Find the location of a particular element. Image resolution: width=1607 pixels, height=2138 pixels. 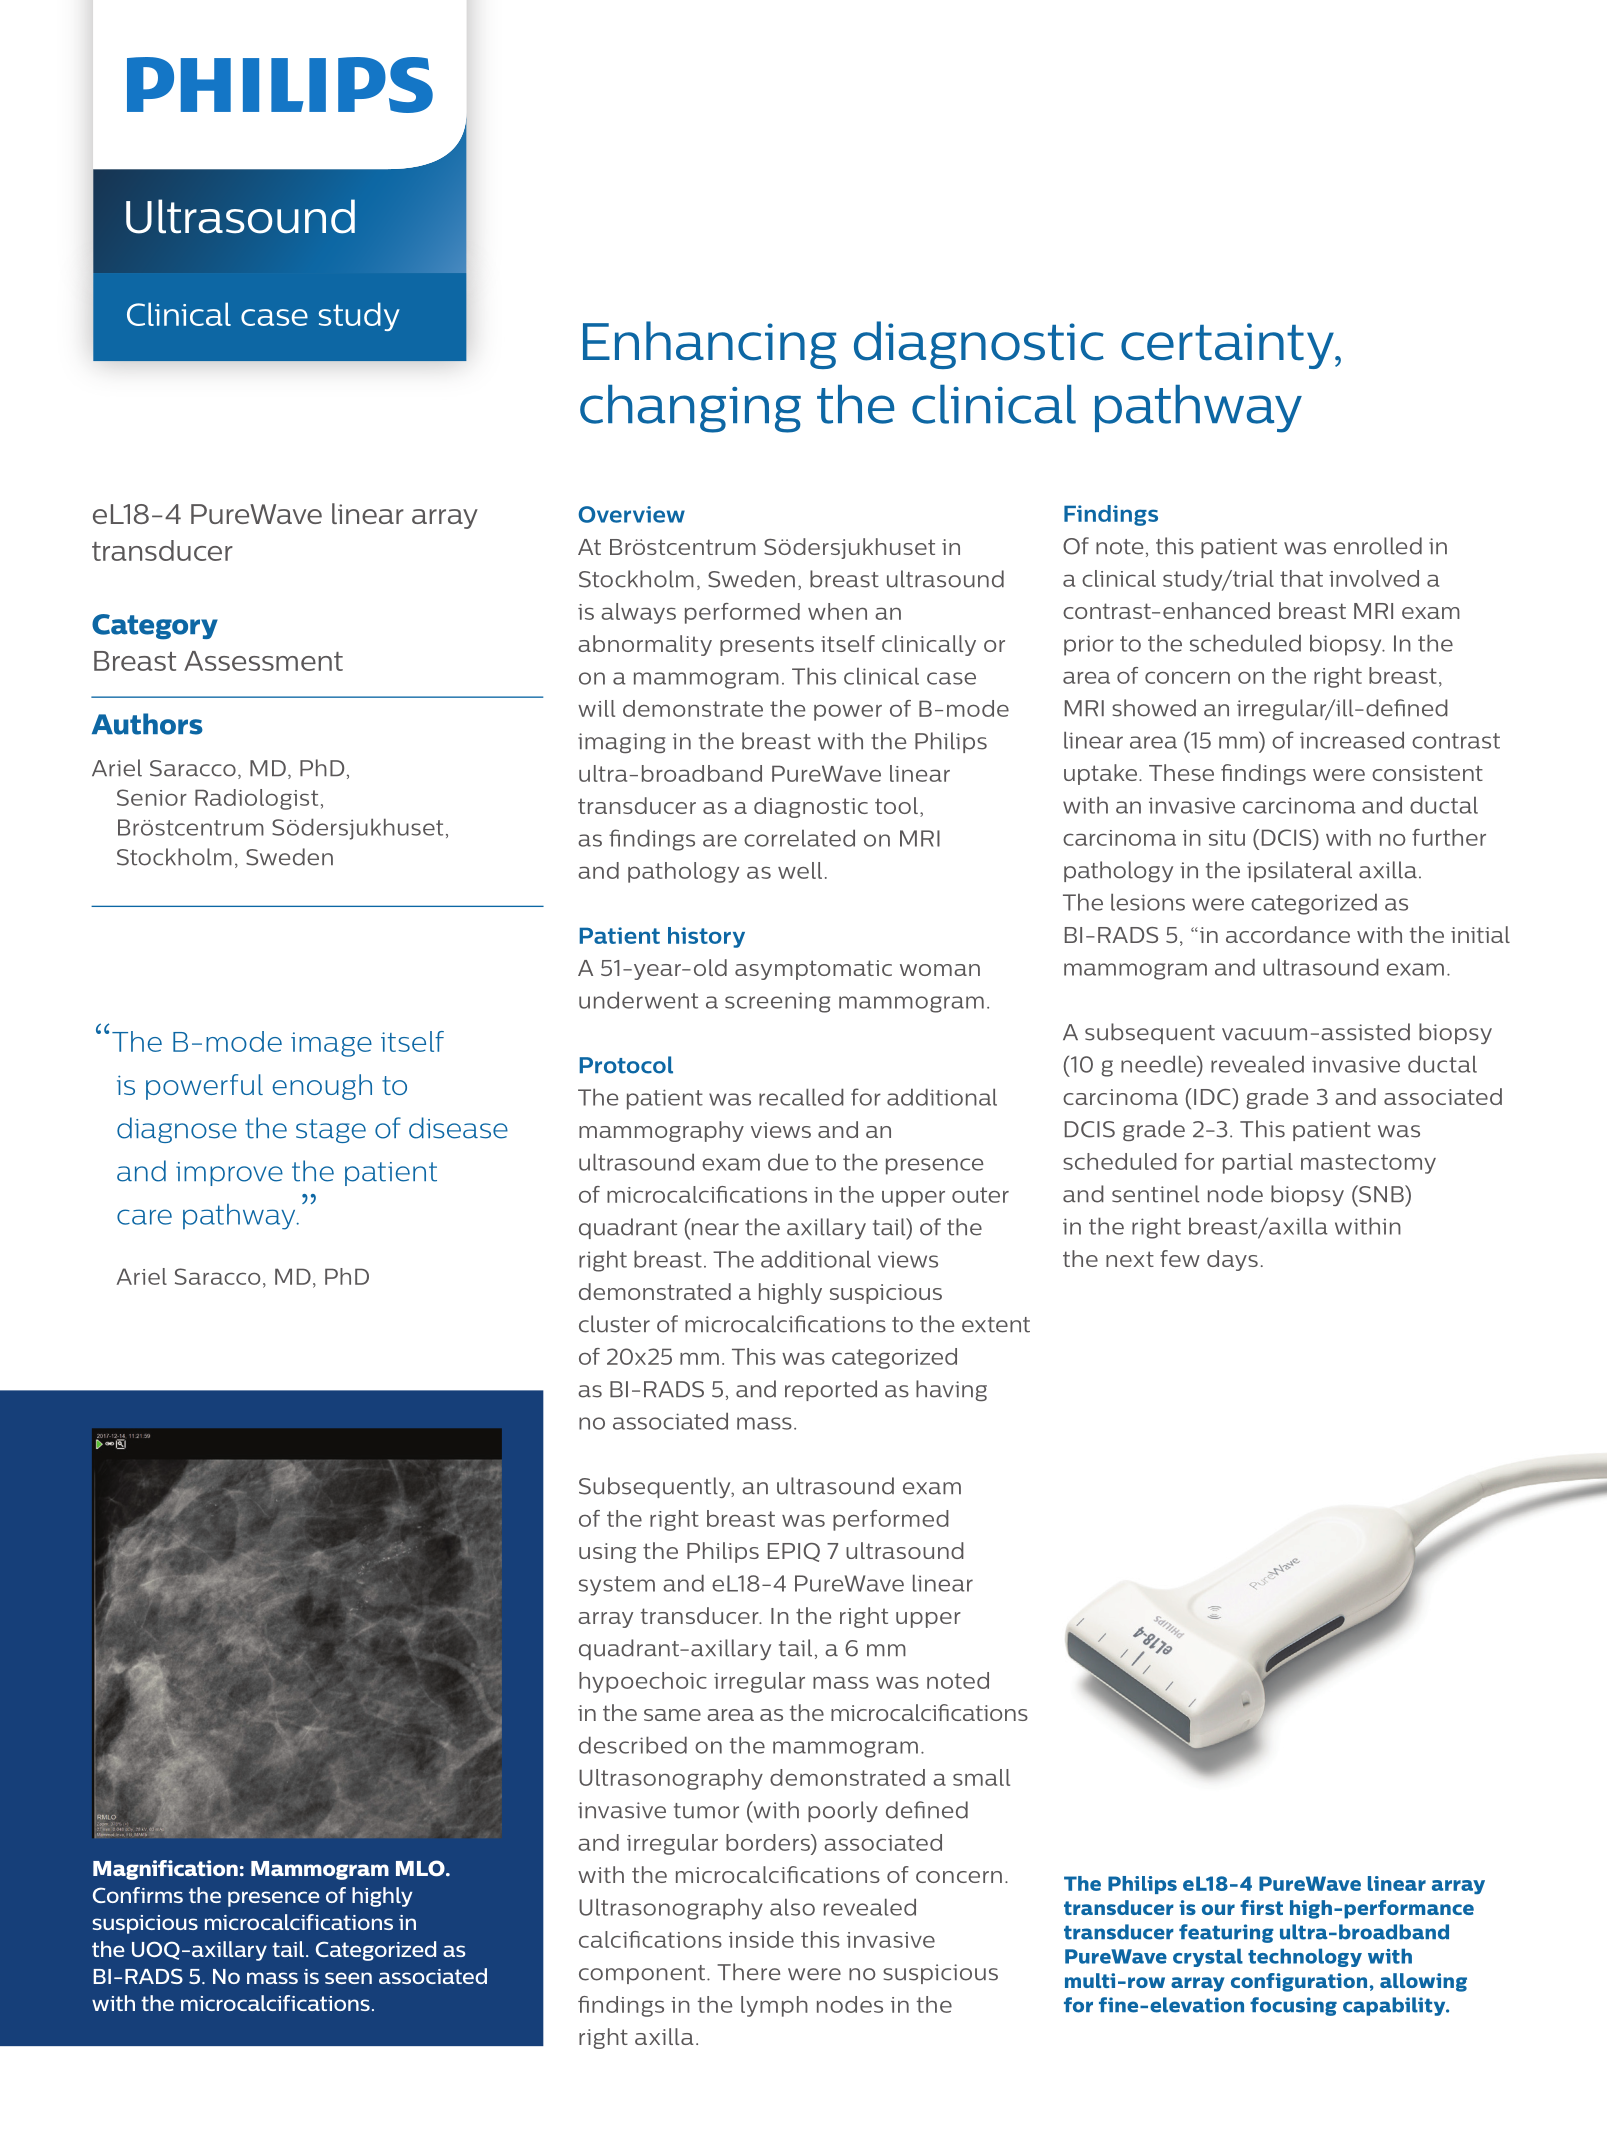

mastectomy is located at coordinates (1368, 1164).
